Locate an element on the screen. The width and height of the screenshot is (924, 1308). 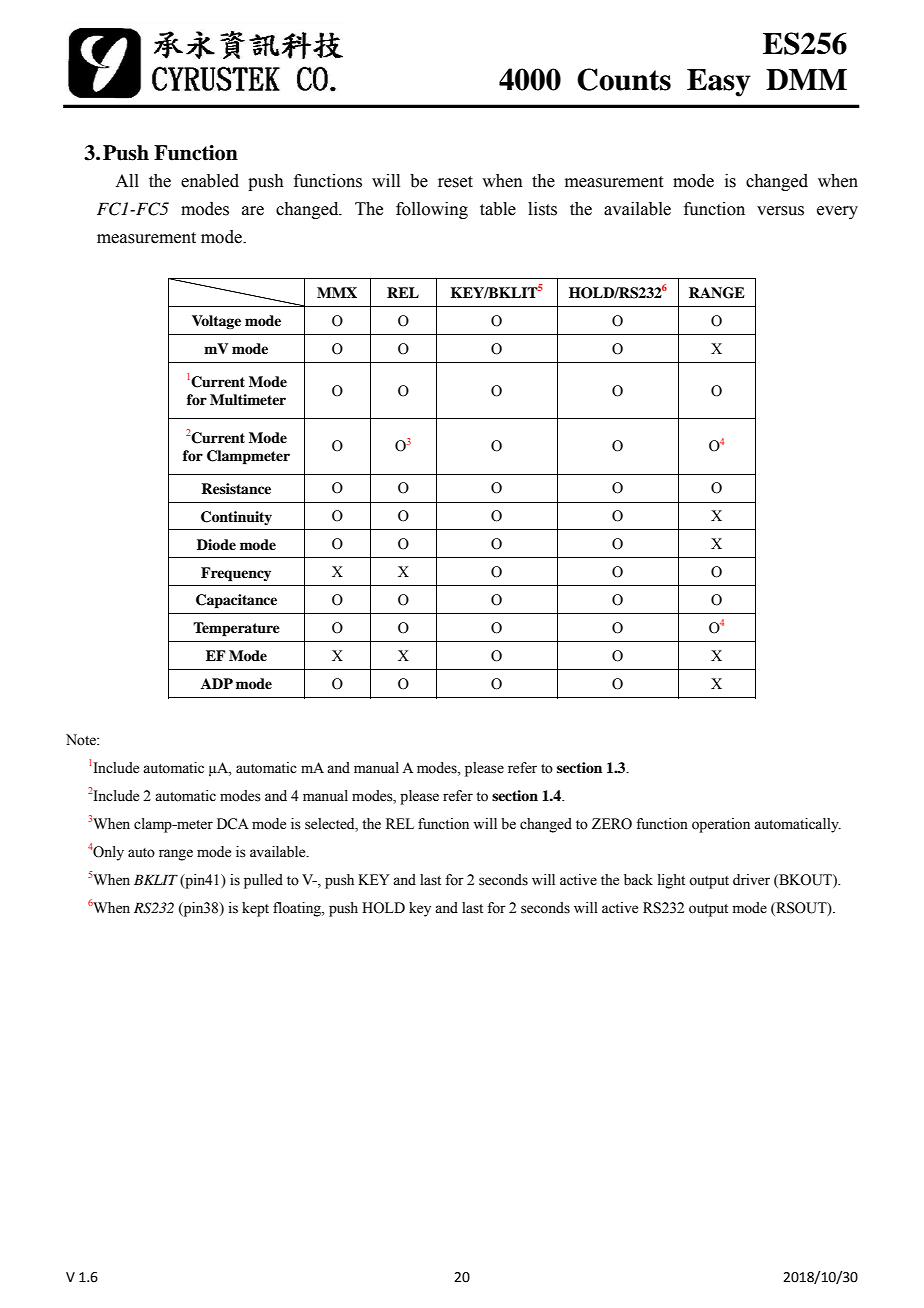
versus is located at coordinates (780, 211).
